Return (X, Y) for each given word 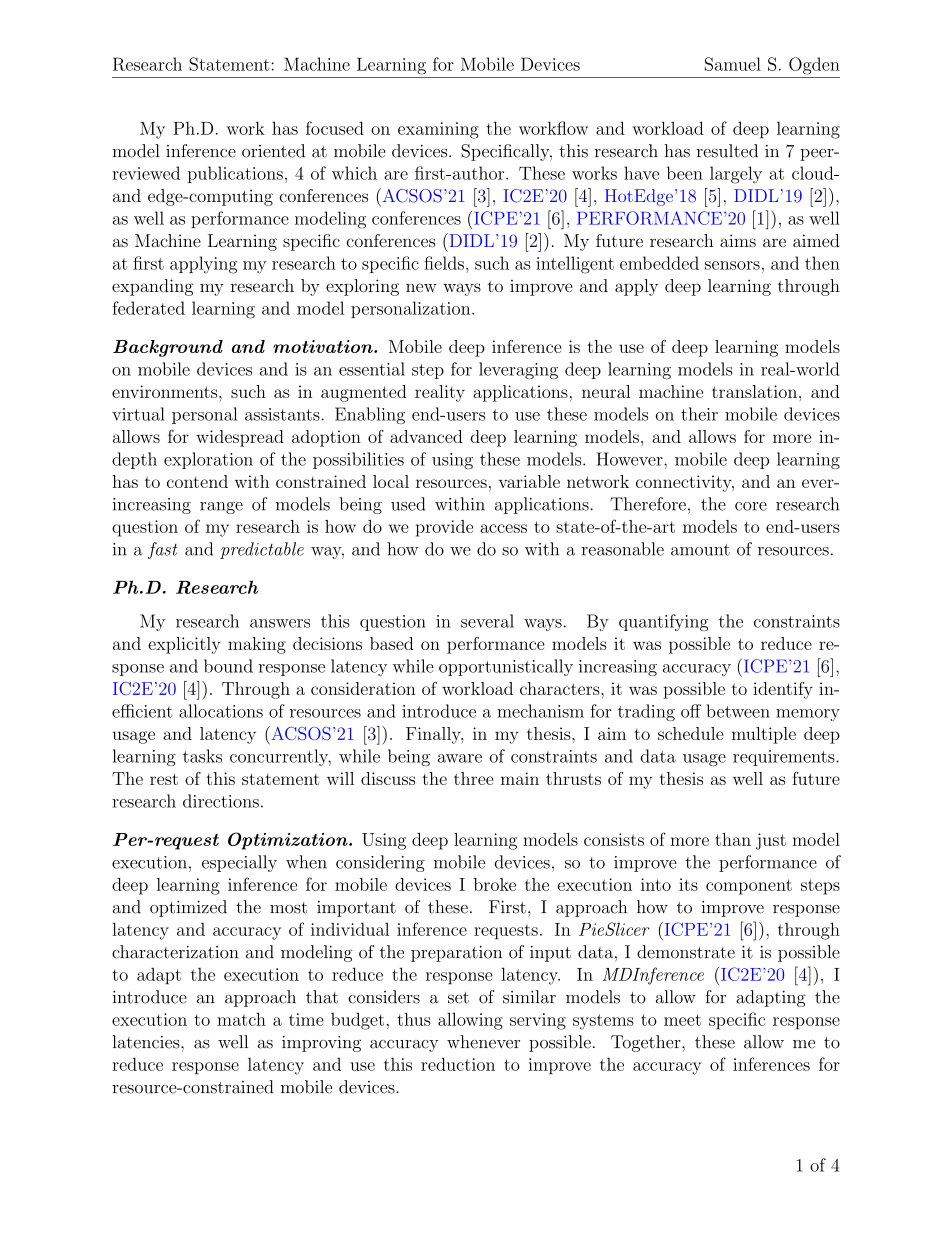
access (503, 528)
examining (438, 130)
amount (700, 550)
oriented (273, 151)
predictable (262, 550)
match (241, 1019)
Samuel (733, 64)
